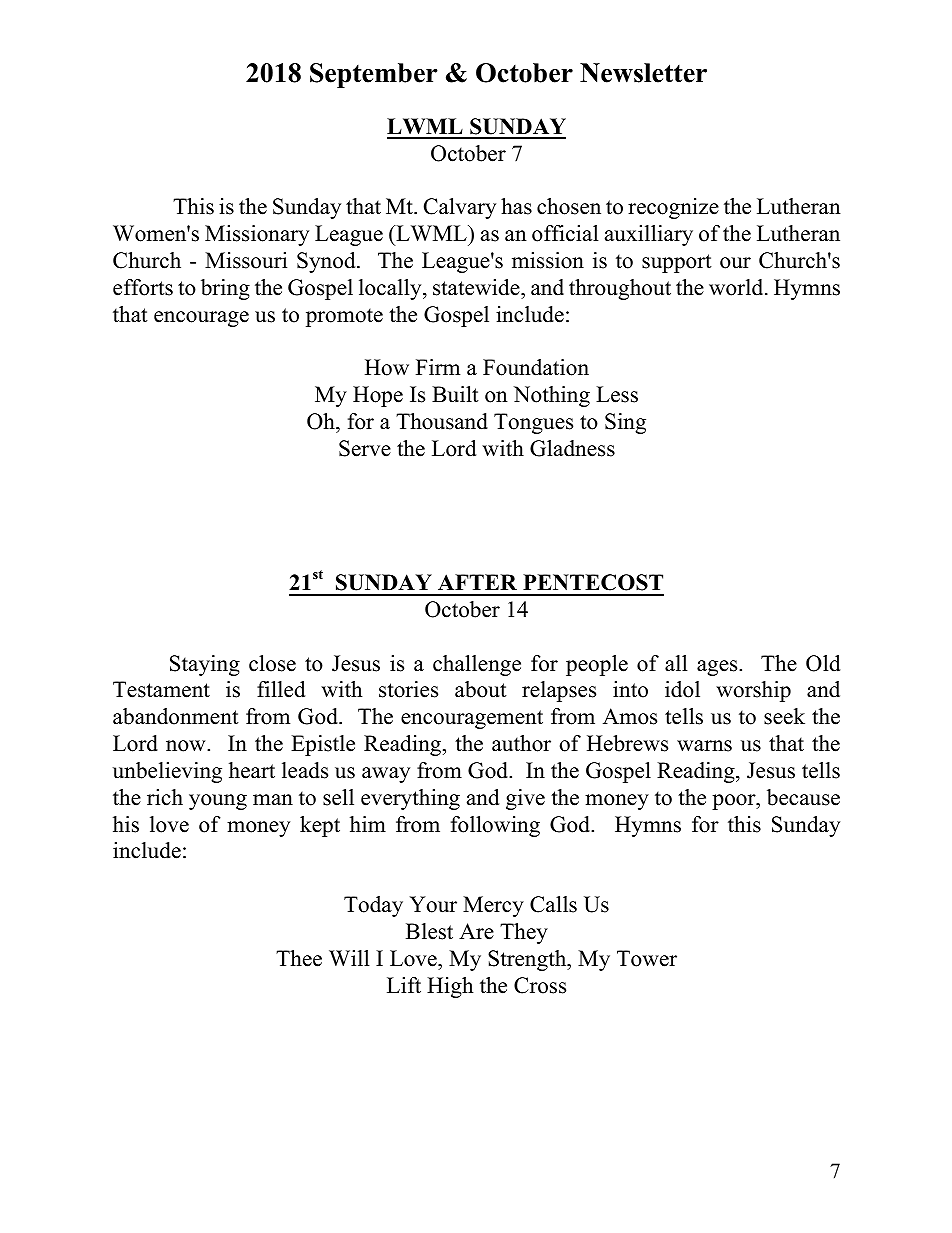  Describe the element at coordinates (516, 206) in the screenshot. I see `has` at that location.
